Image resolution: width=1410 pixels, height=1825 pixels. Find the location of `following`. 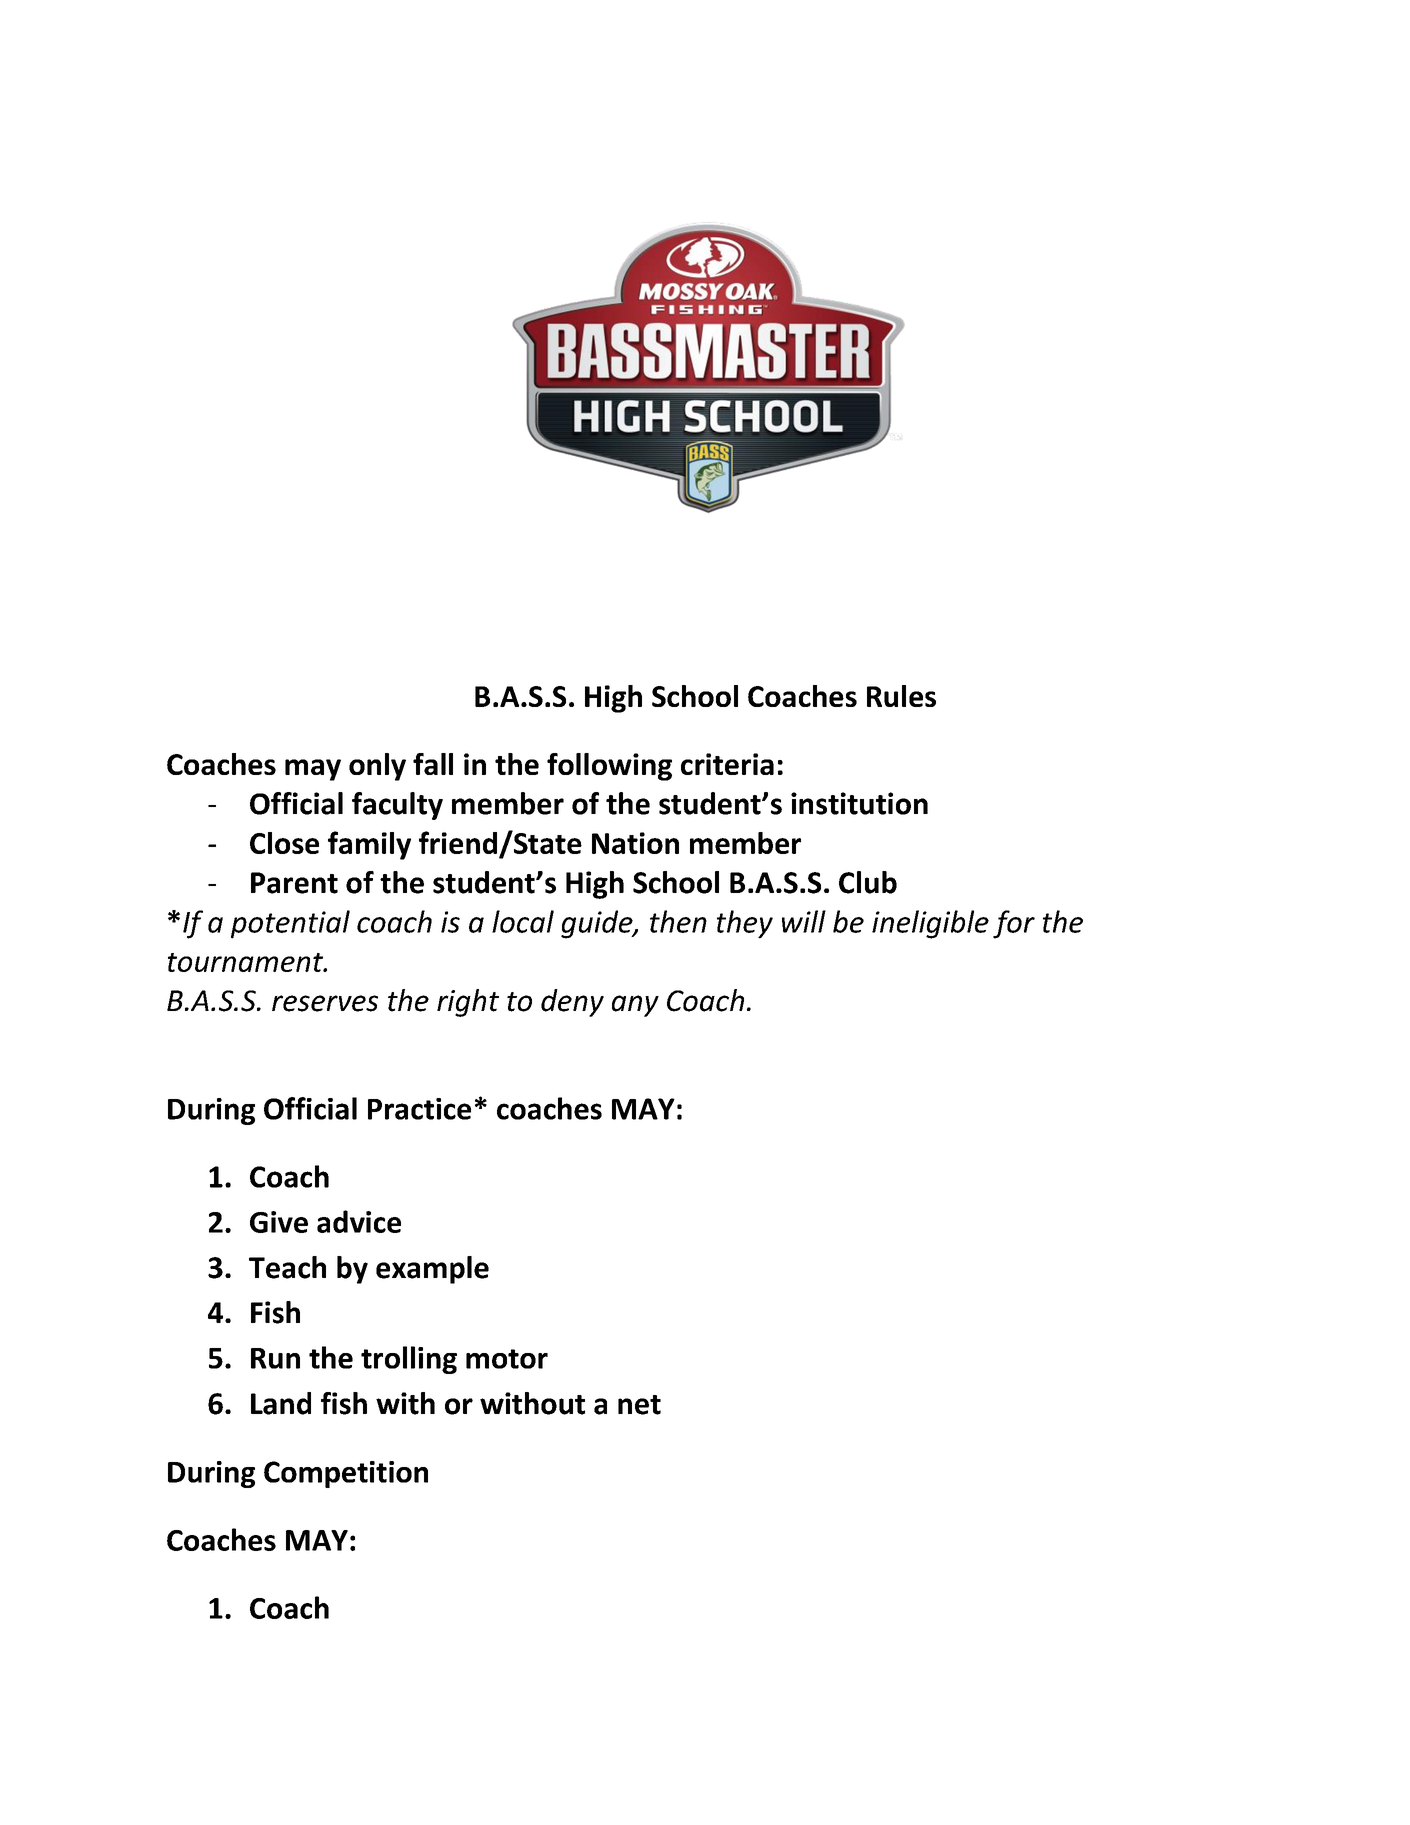

following is located at coordinates (609, 767).
